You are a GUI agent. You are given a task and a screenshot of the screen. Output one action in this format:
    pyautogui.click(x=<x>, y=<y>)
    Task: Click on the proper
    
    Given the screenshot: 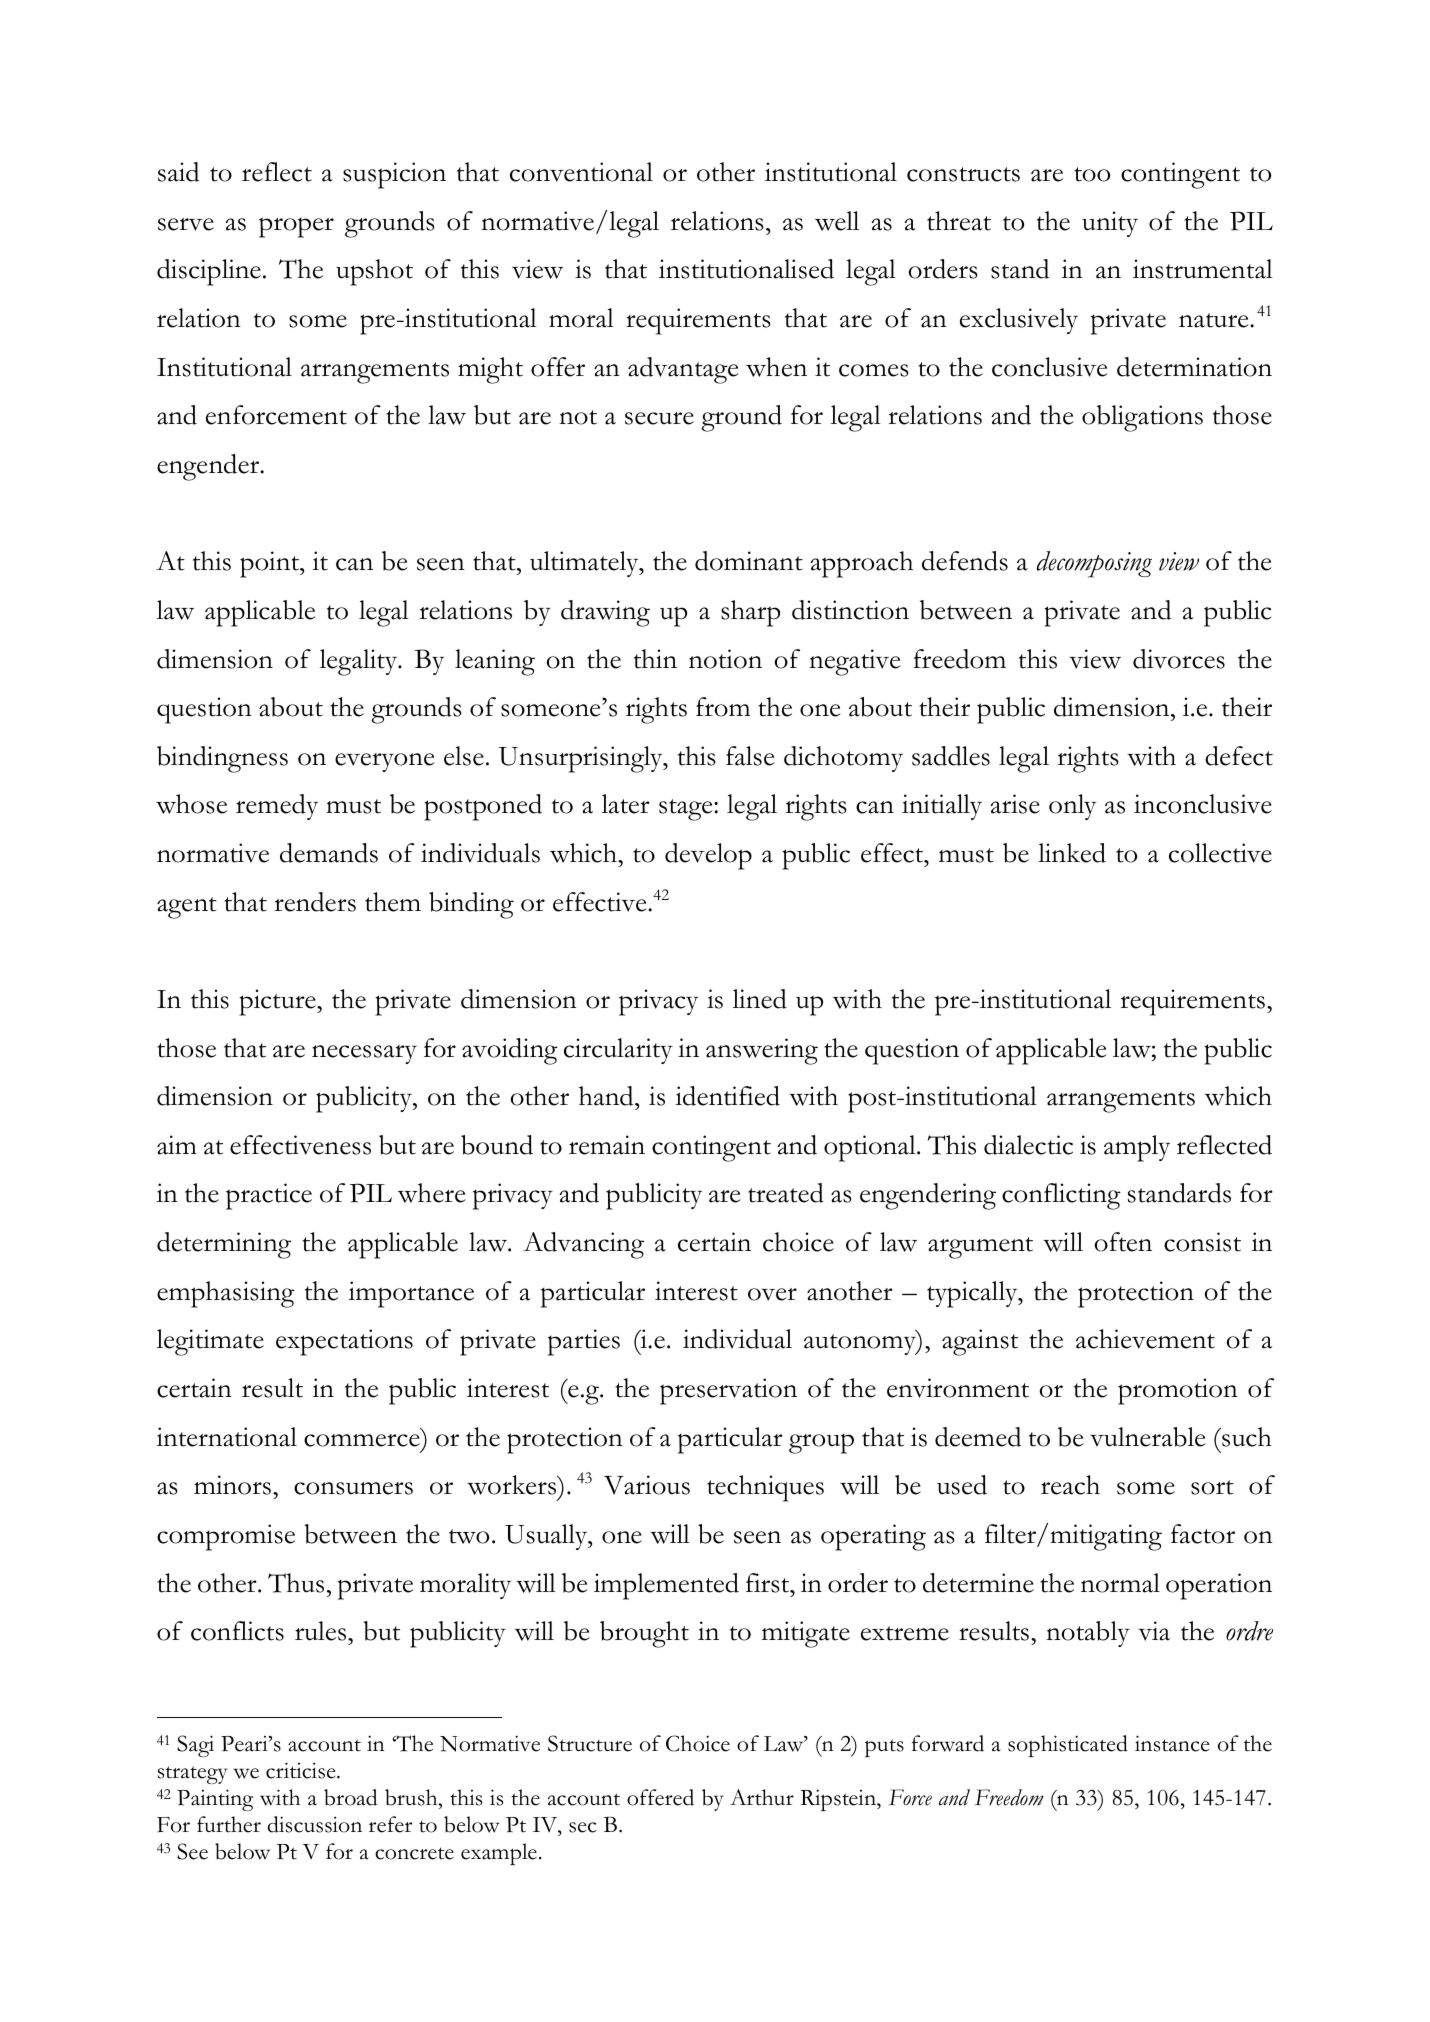 What is the action you would take?
    pyautogui.click(x=296, y=227)
